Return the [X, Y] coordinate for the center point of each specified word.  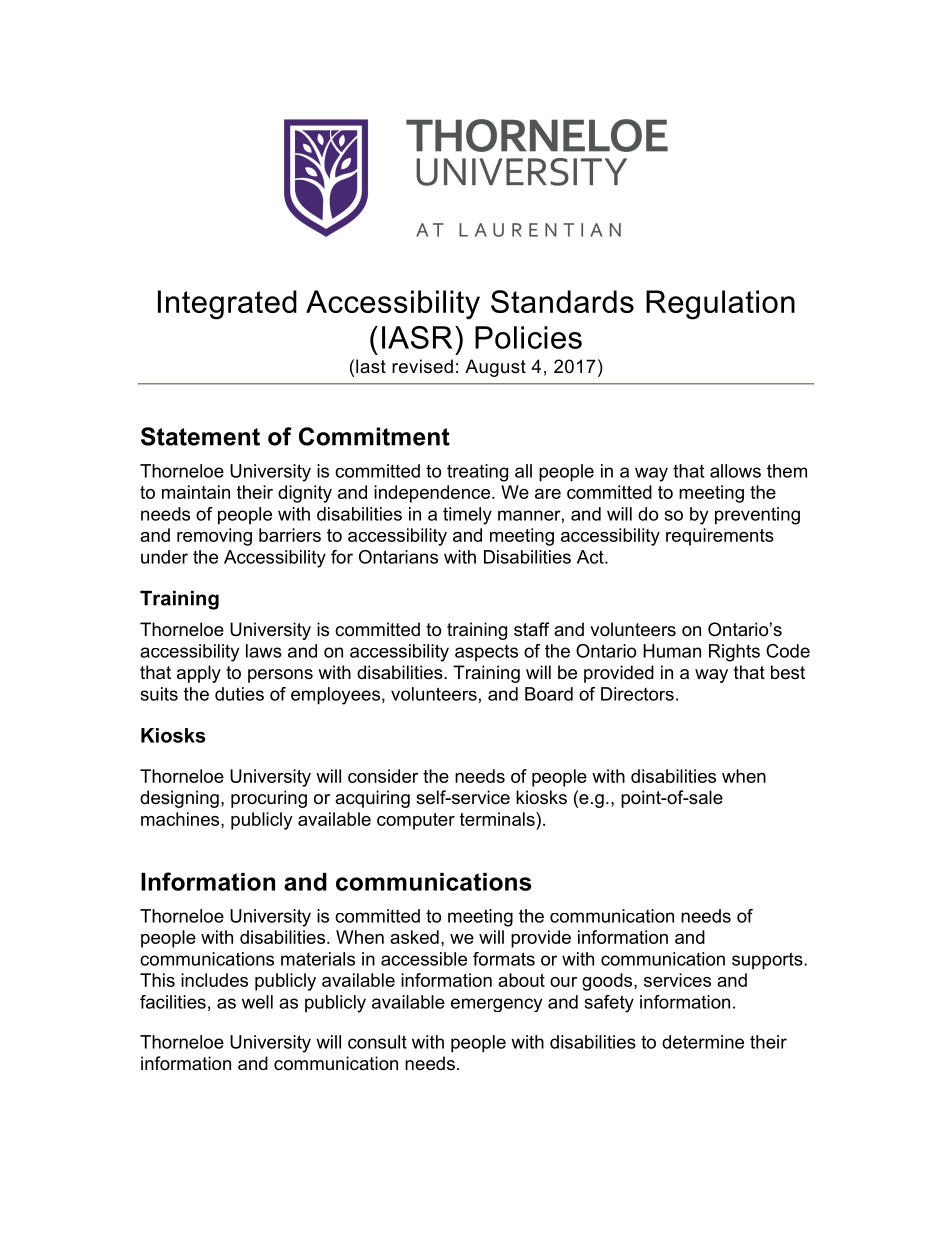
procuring [269, 799]
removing [214, 537]
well [257, 1002]
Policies [528, 337]
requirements [720, 537]
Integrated [227, 305]
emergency [496, 1005]
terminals [498, 819]
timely [467, 516]
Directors [637, 694]
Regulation [720, 305]
